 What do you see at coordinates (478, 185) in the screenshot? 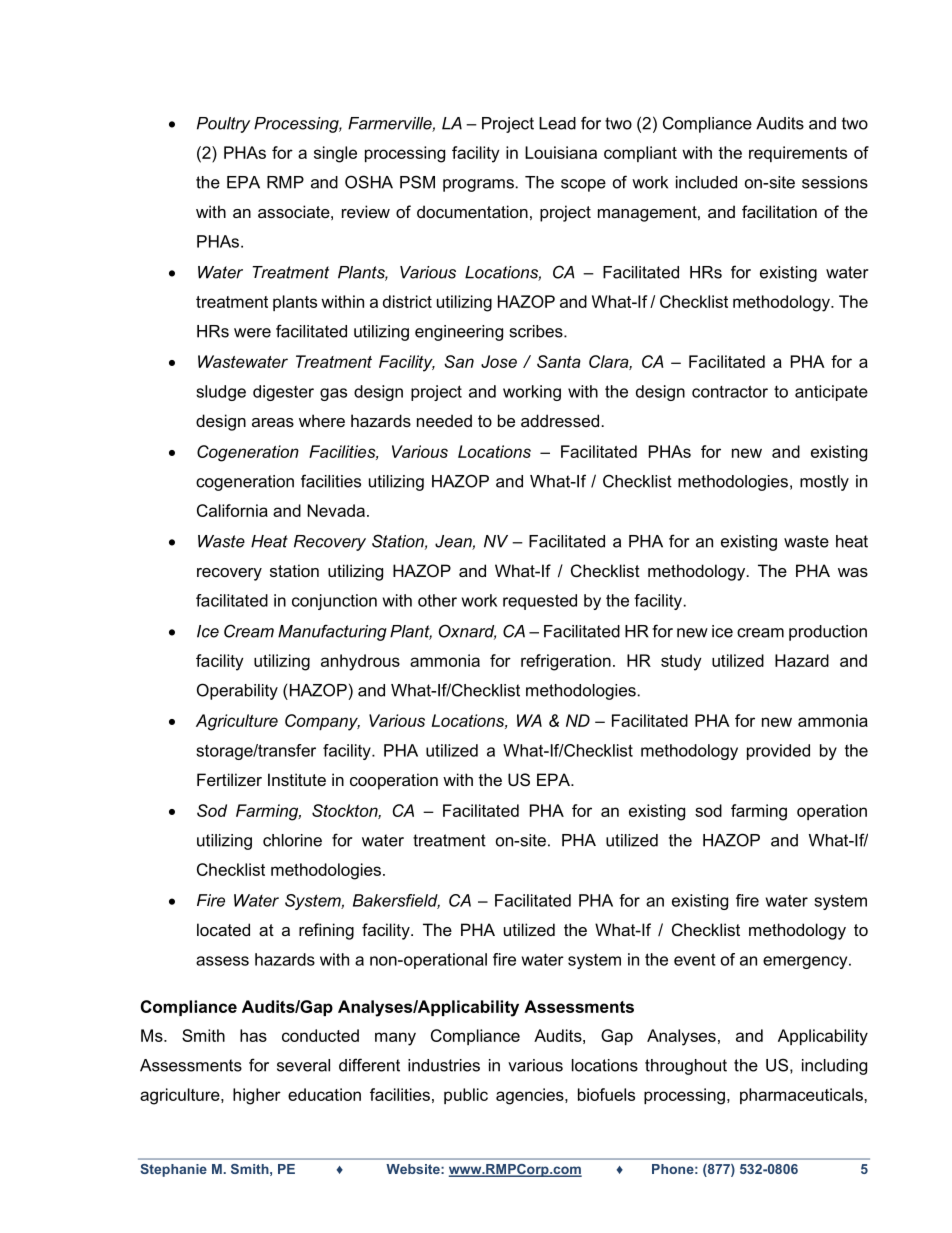
I see `programs` at bounding box center [478, 185].
